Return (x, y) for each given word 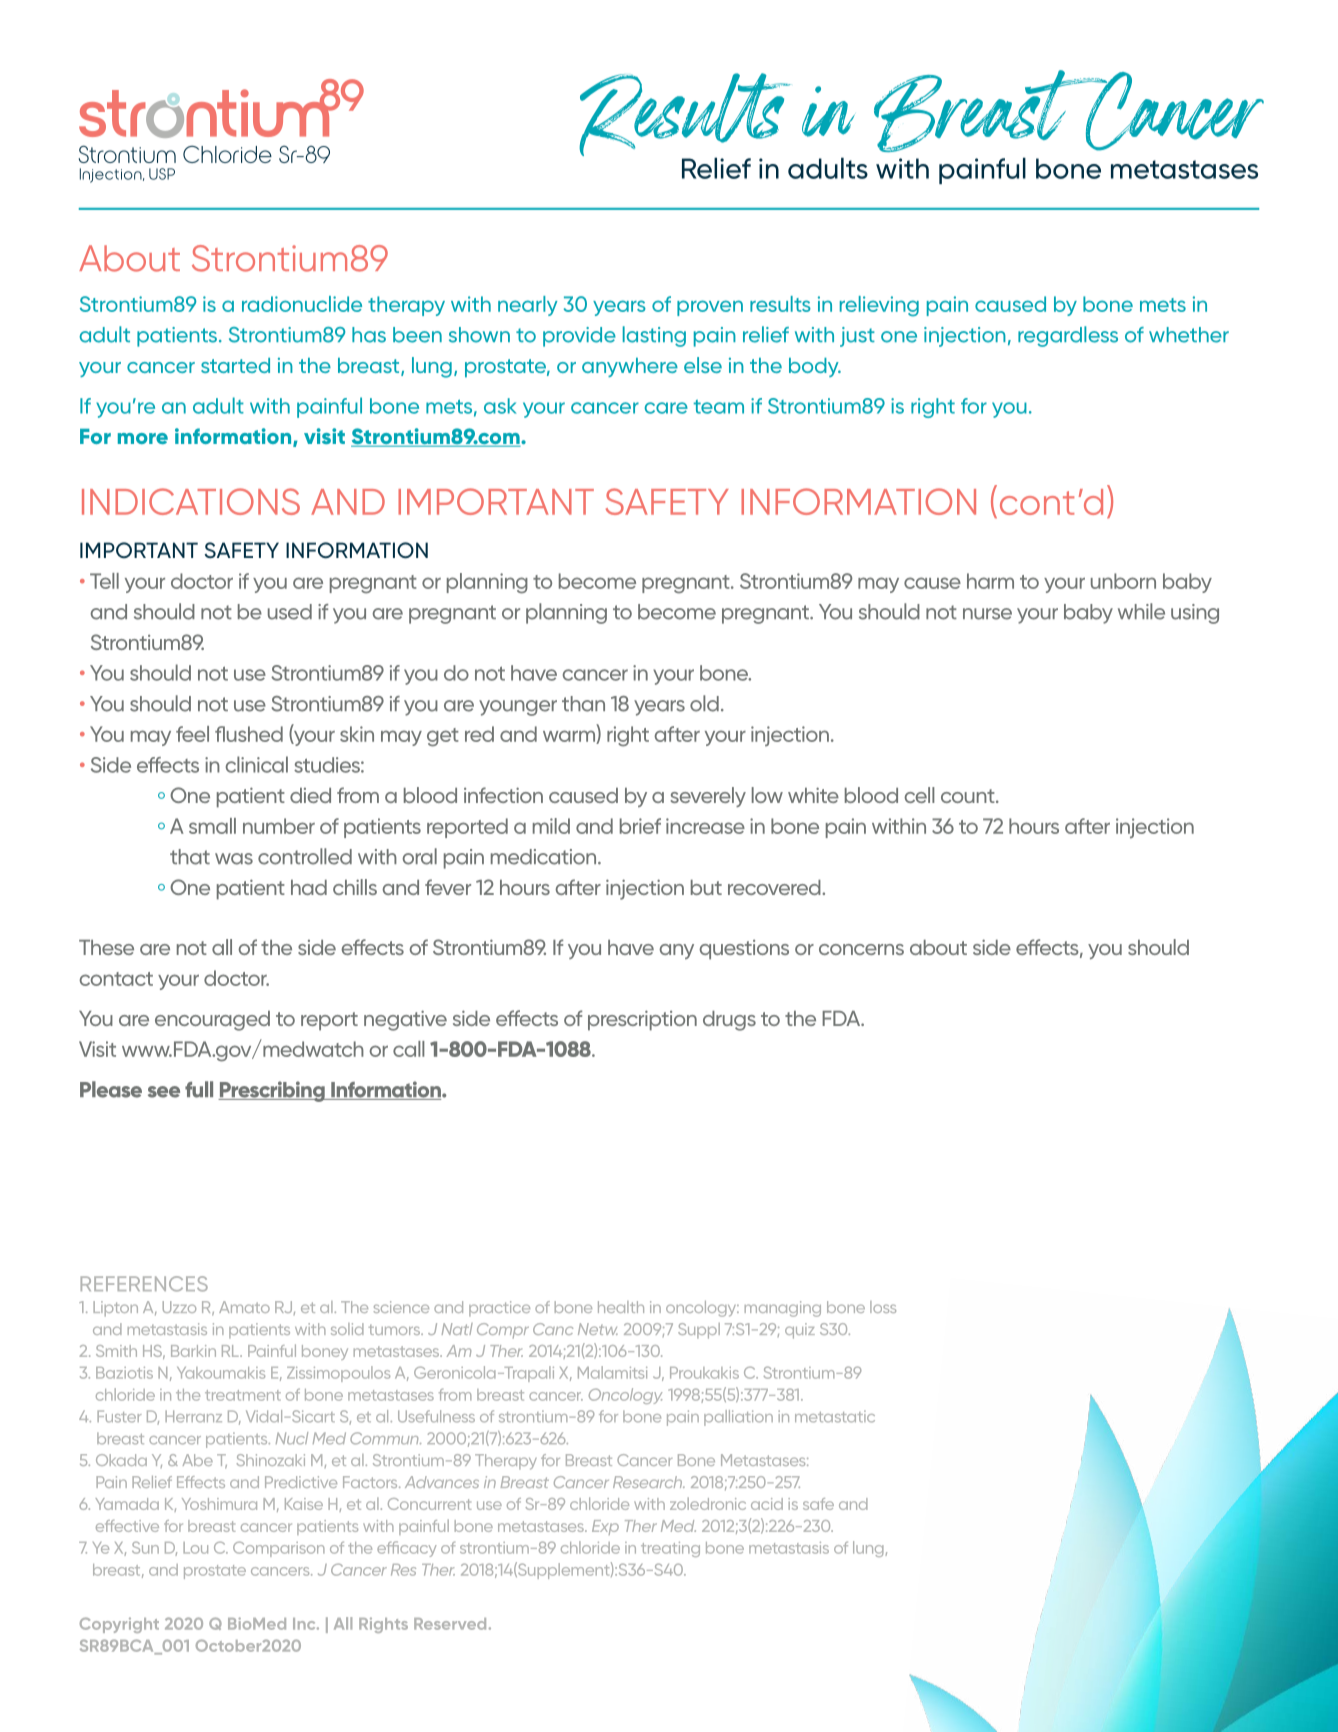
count (969, 796)
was (234, 859)
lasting (654, 336)
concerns (861, 949)
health (621, 1307)
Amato (244, 1307)
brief (640, 826)
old (704, 703)
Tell (104, 581)
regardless (1068, 336)
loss (883, 1307)
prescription (642, 1020)
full (199, 1089)
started (235, 365)
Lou (195, 1548)
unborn (1123, 581)
